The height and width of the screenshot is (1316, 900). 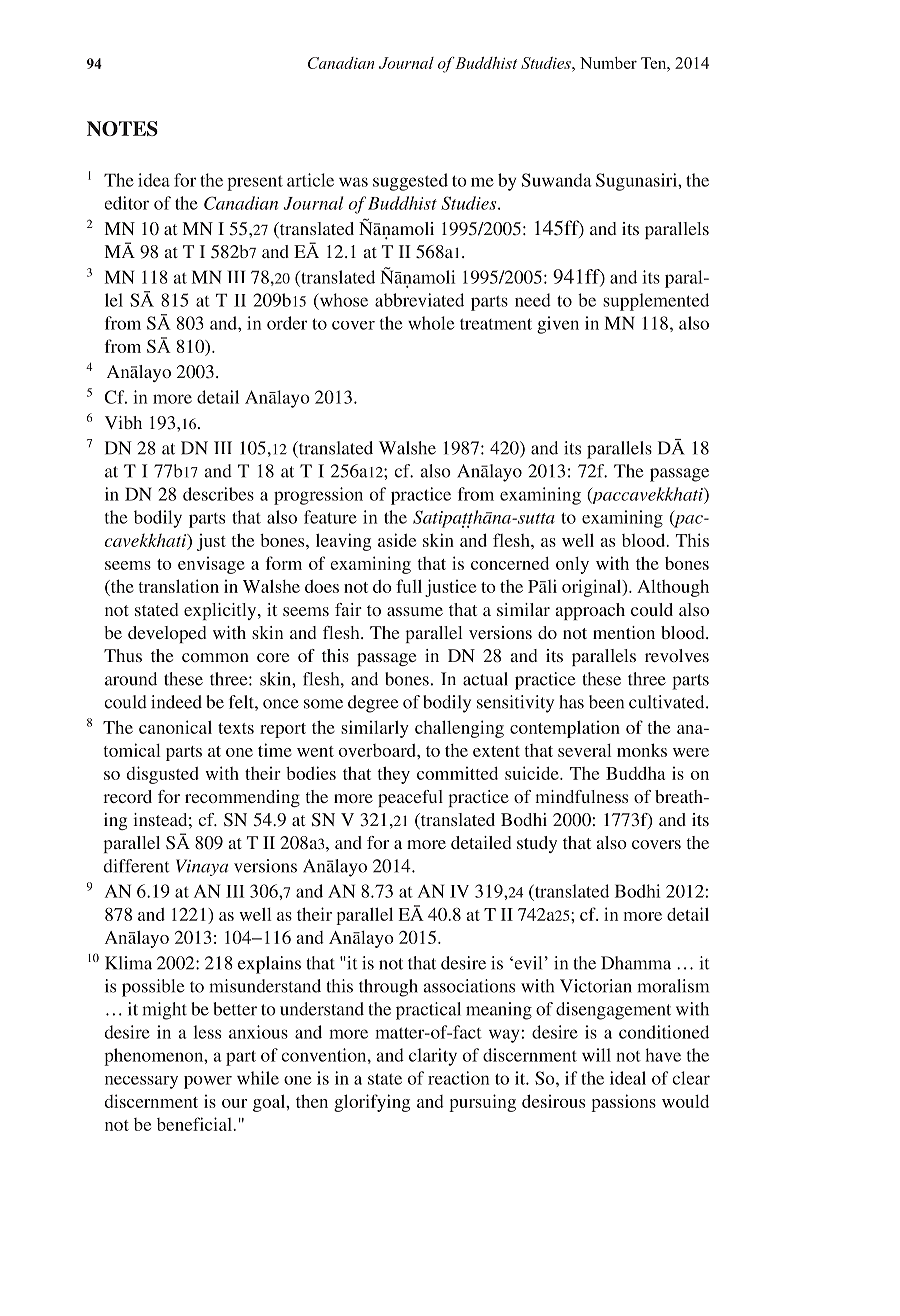 What do you see at coordinates (397, 540) in the screenshot?
I see `aside` at bounding box center [397, 540].
